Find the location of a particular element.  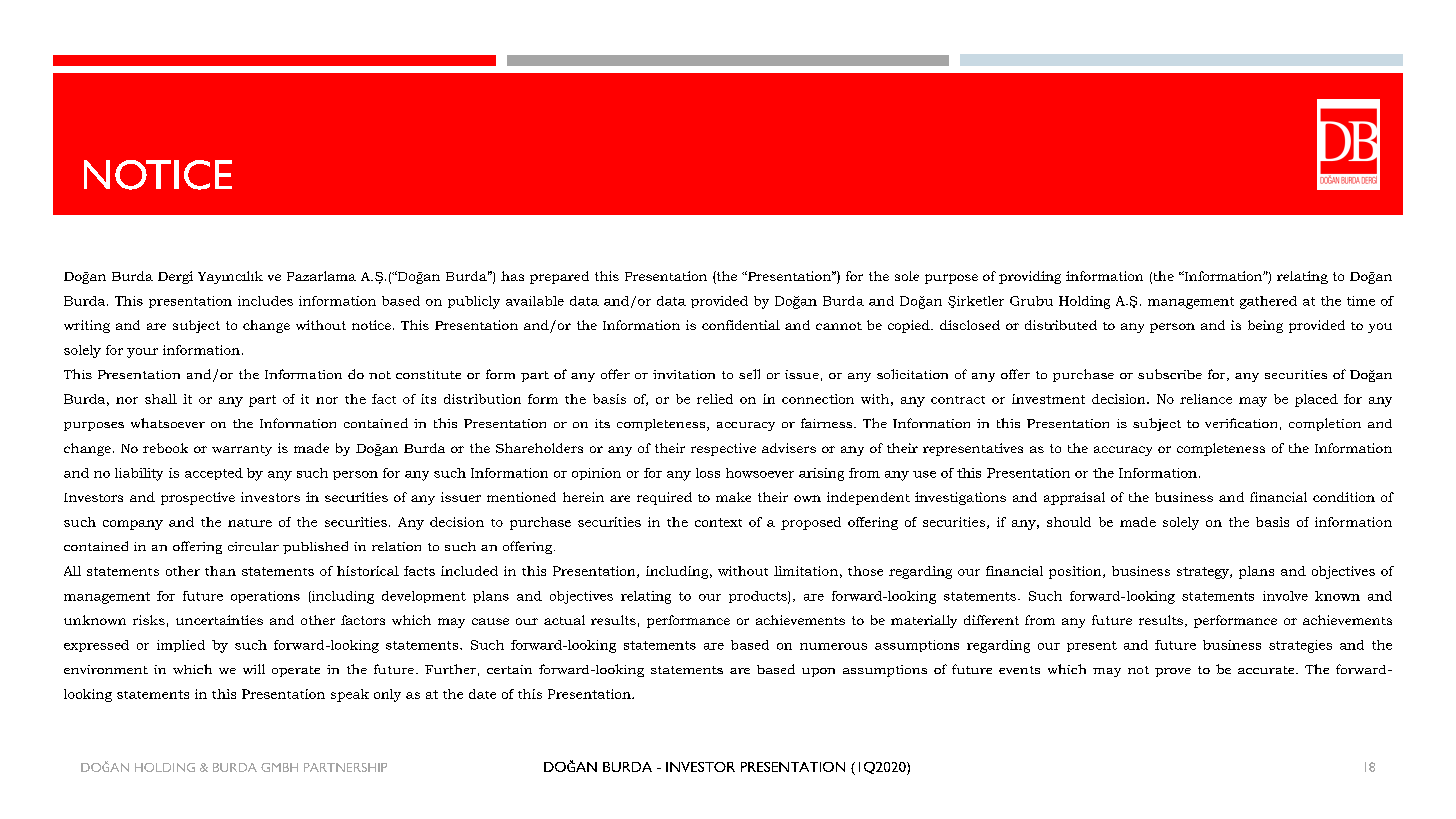

confidential is located at coordinates (741, 325).
